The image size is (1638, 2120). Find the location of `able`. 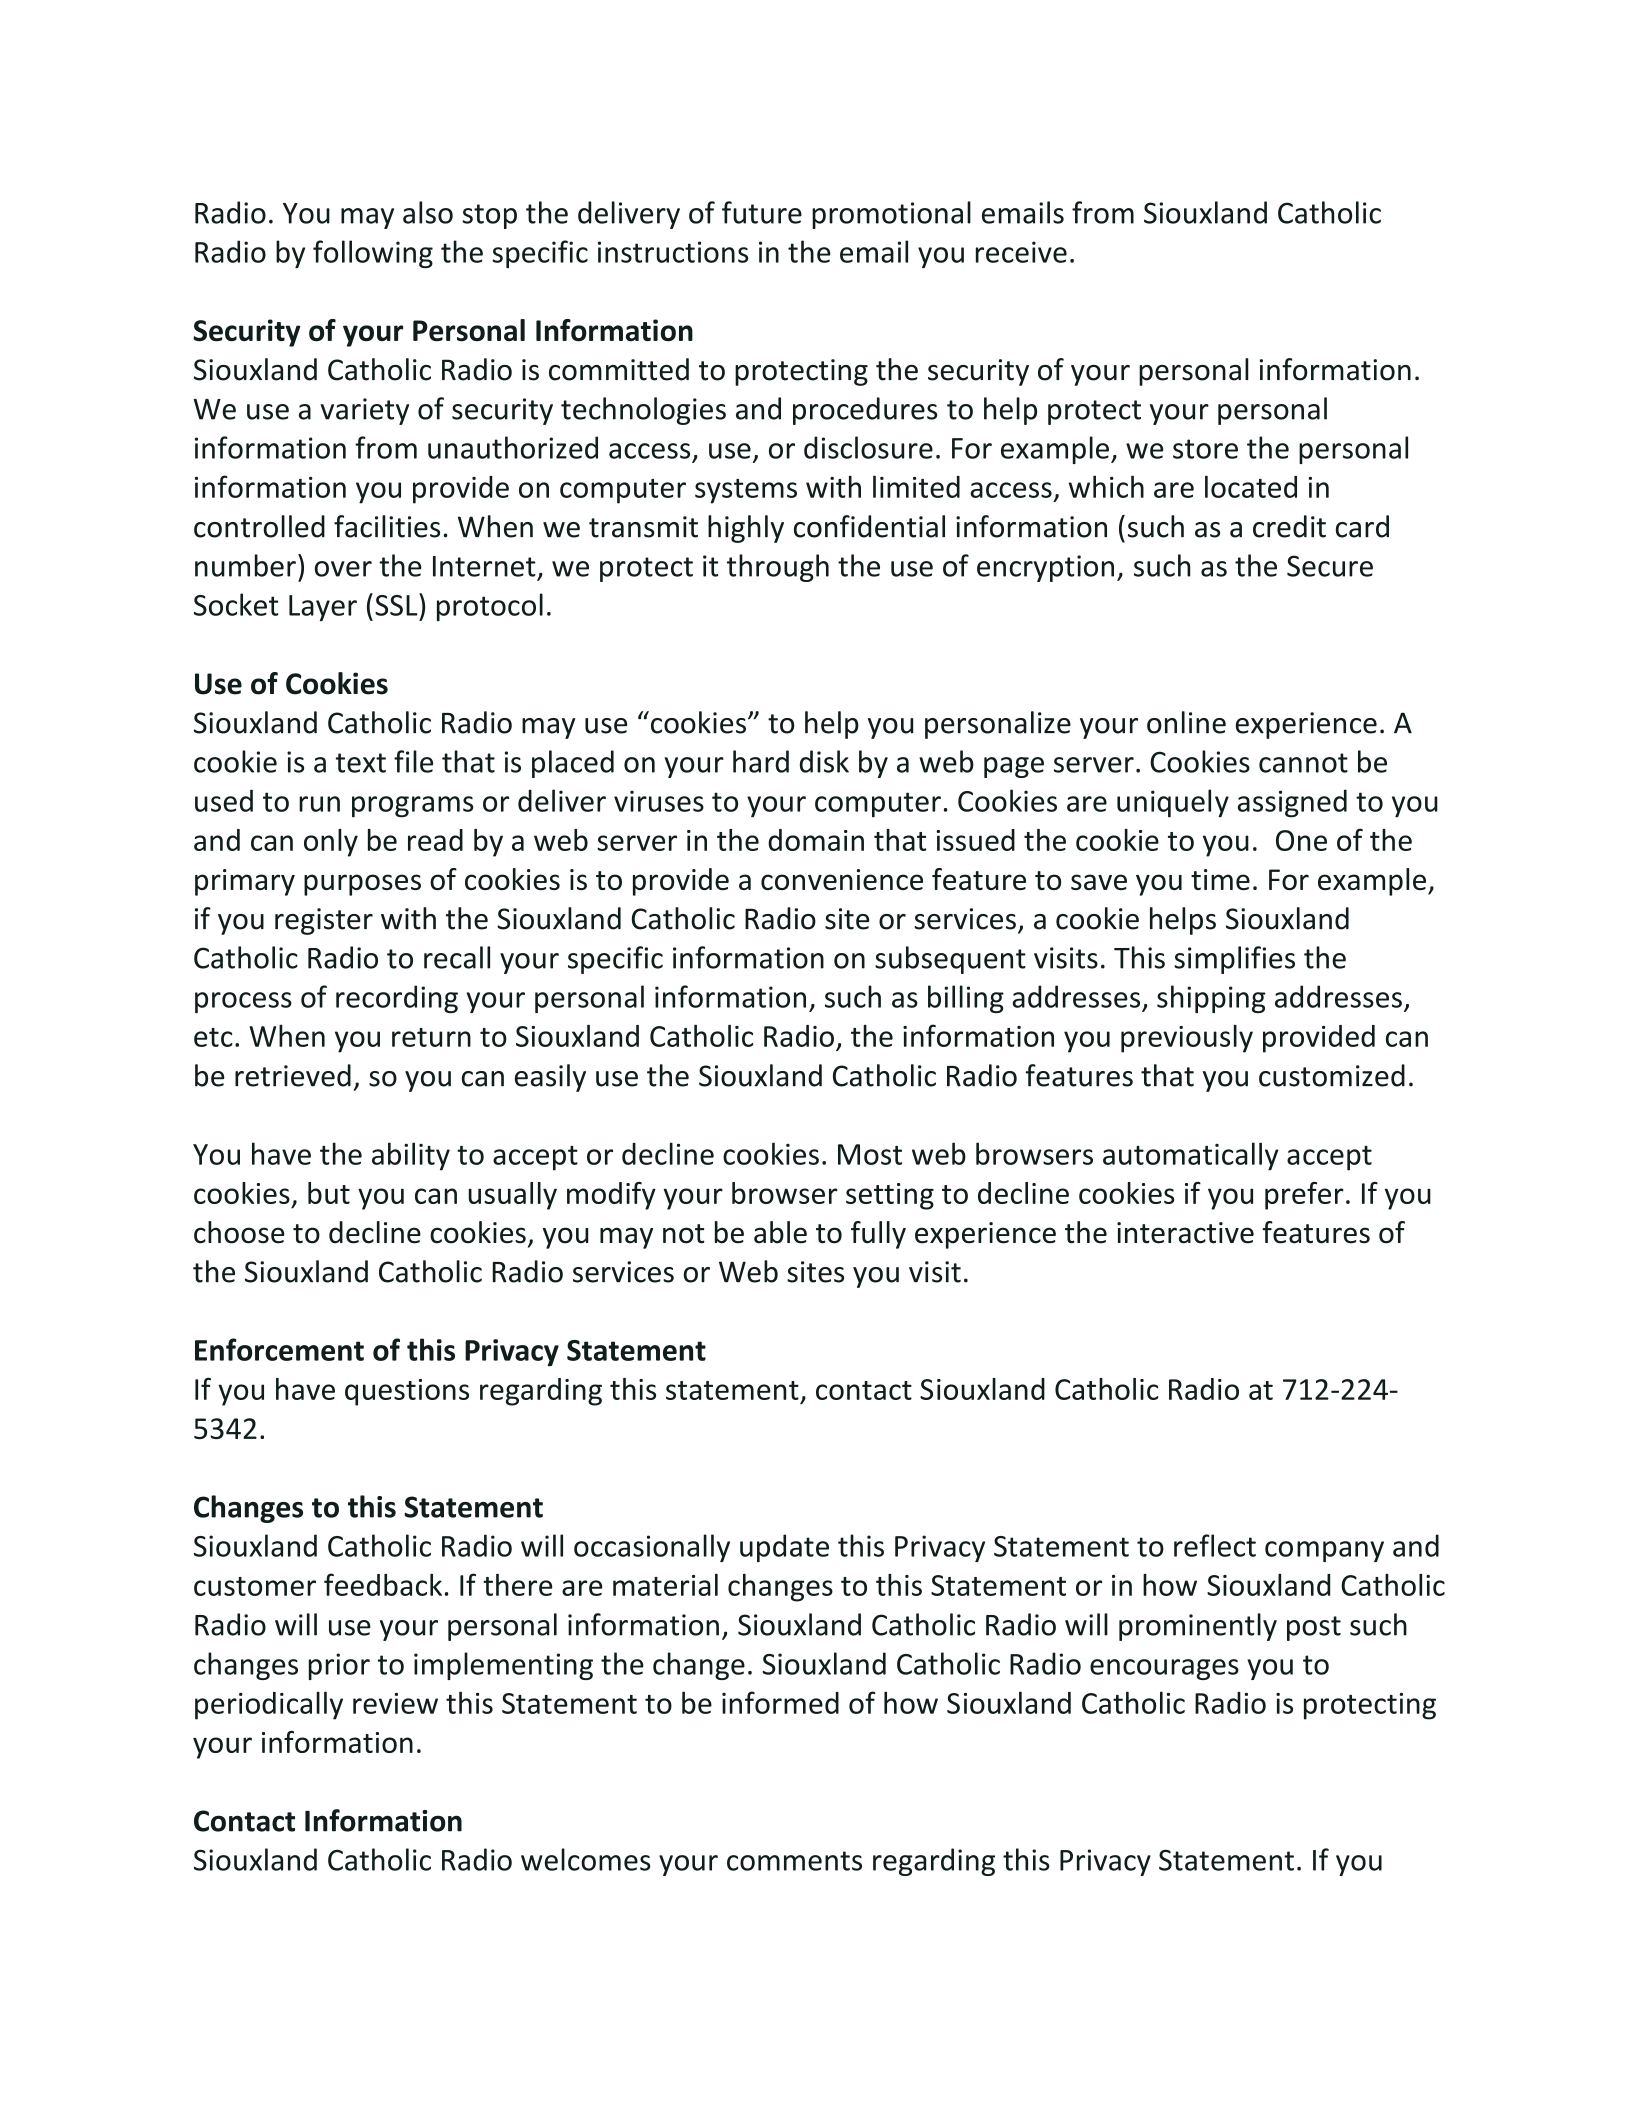

able is located at coordinates (780, 1232).
